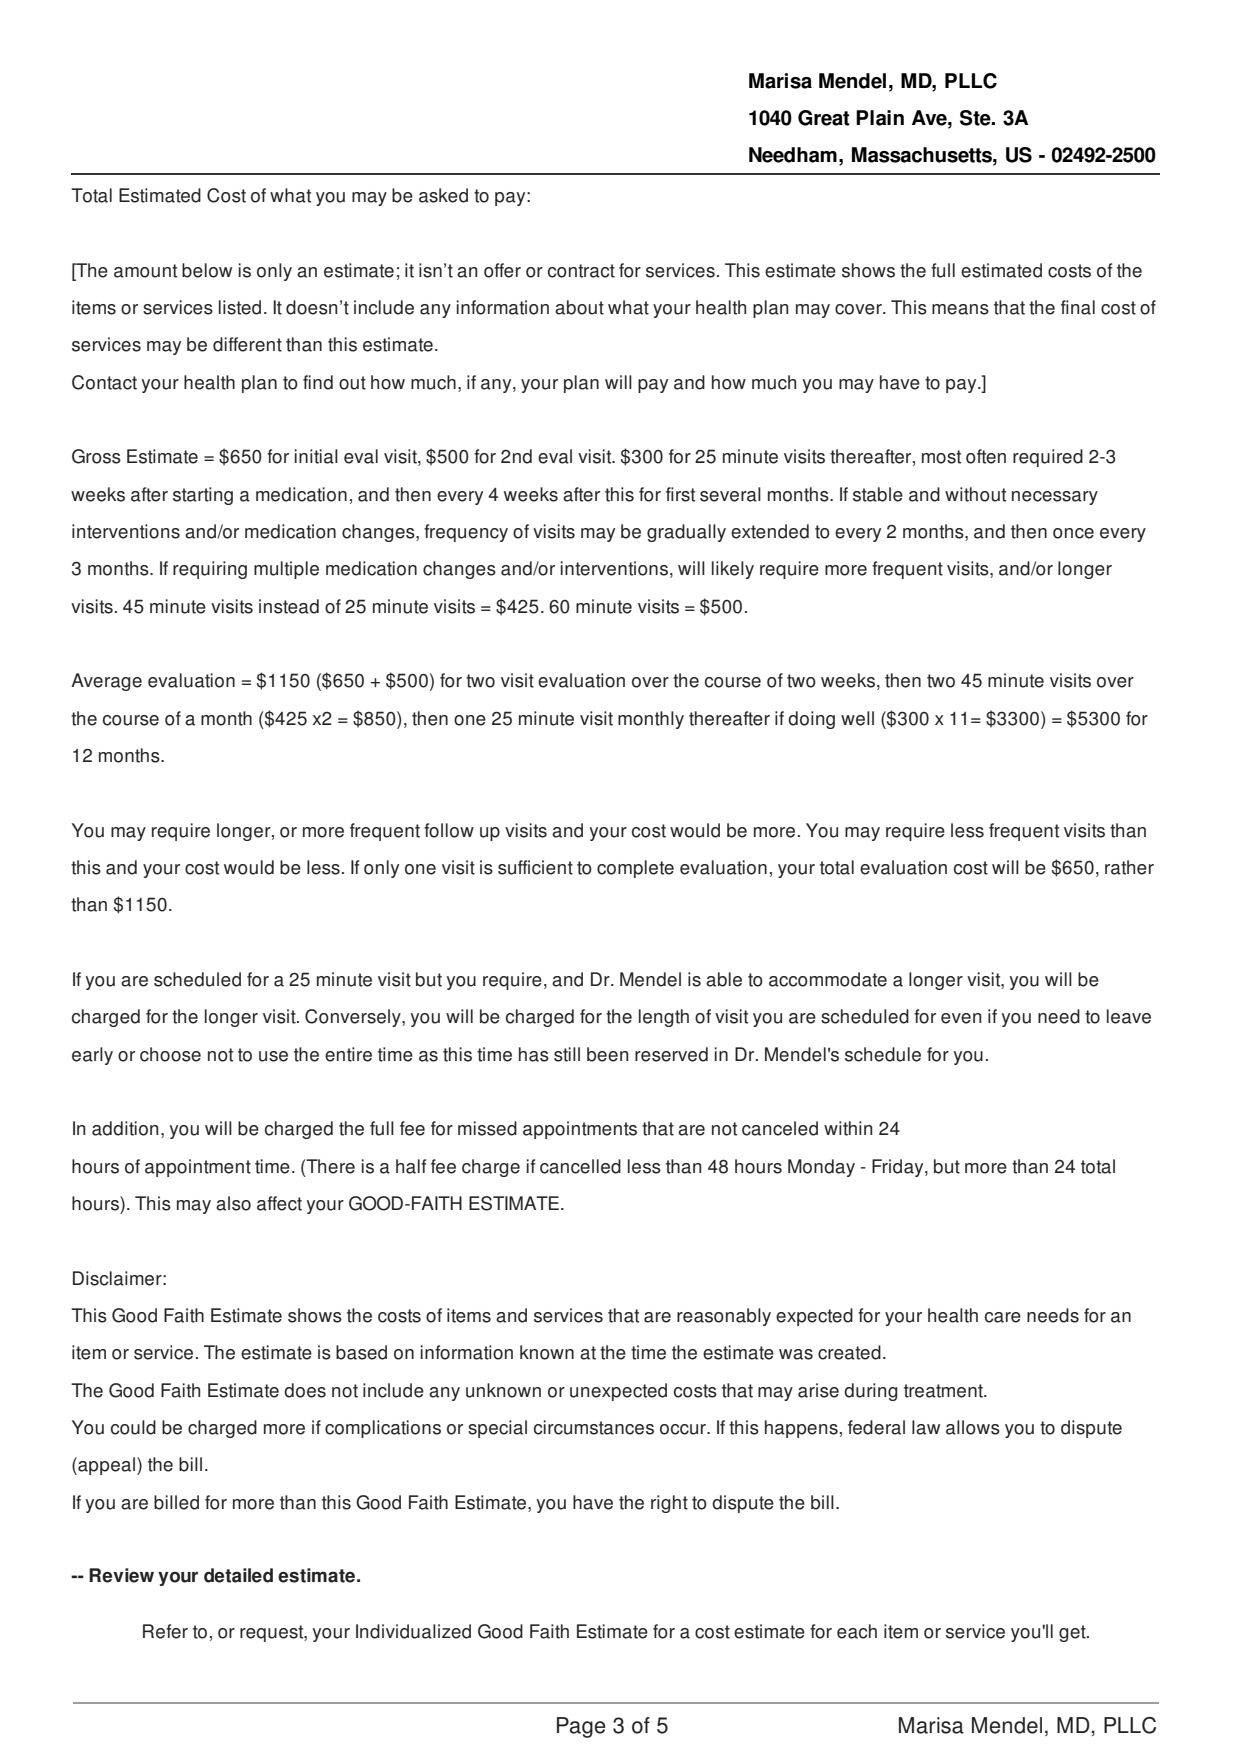  Describe the element at coordinates (1003, 1317) in the page. I see `care` at that location.
